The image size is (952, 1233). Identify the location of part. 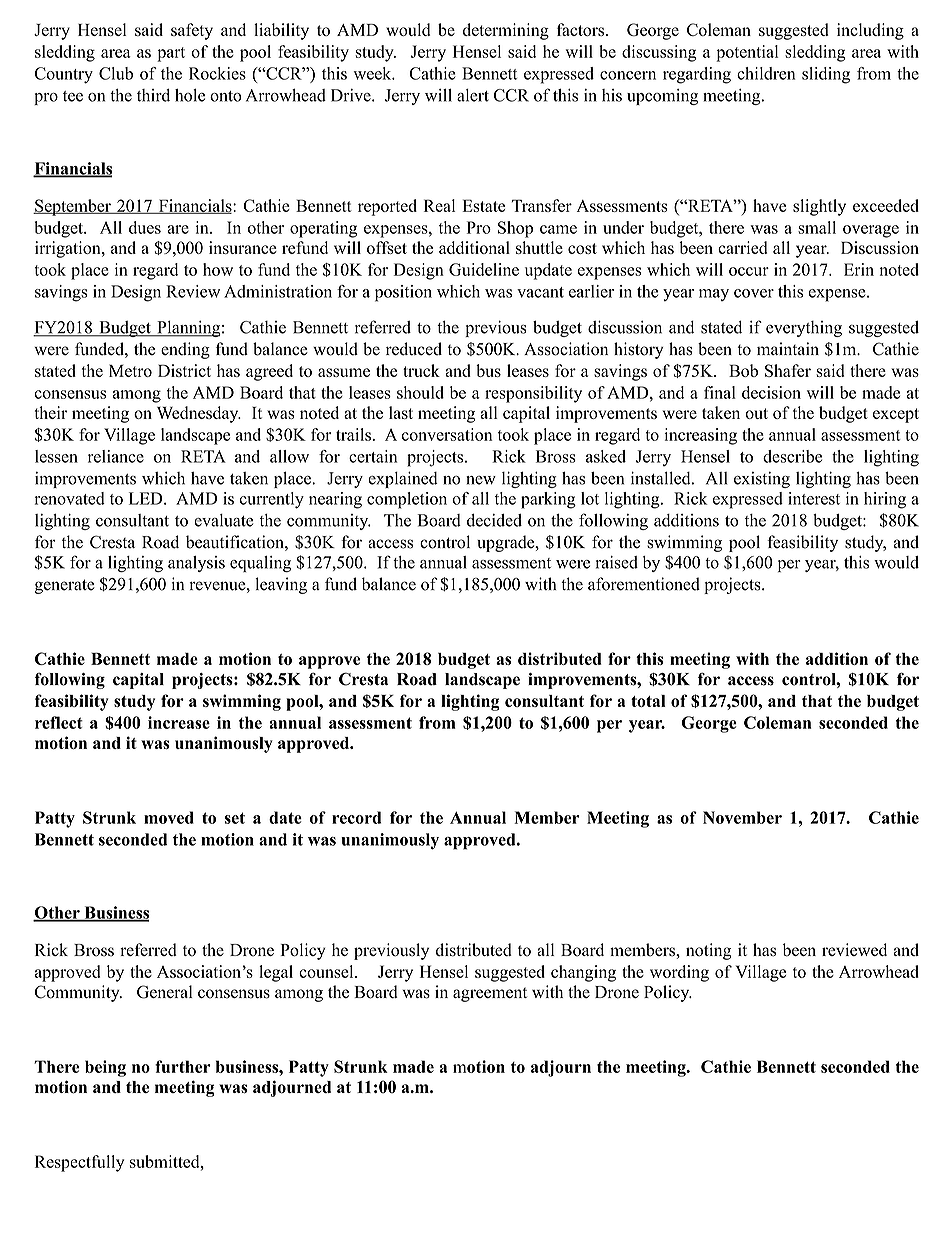
(171, 54).
